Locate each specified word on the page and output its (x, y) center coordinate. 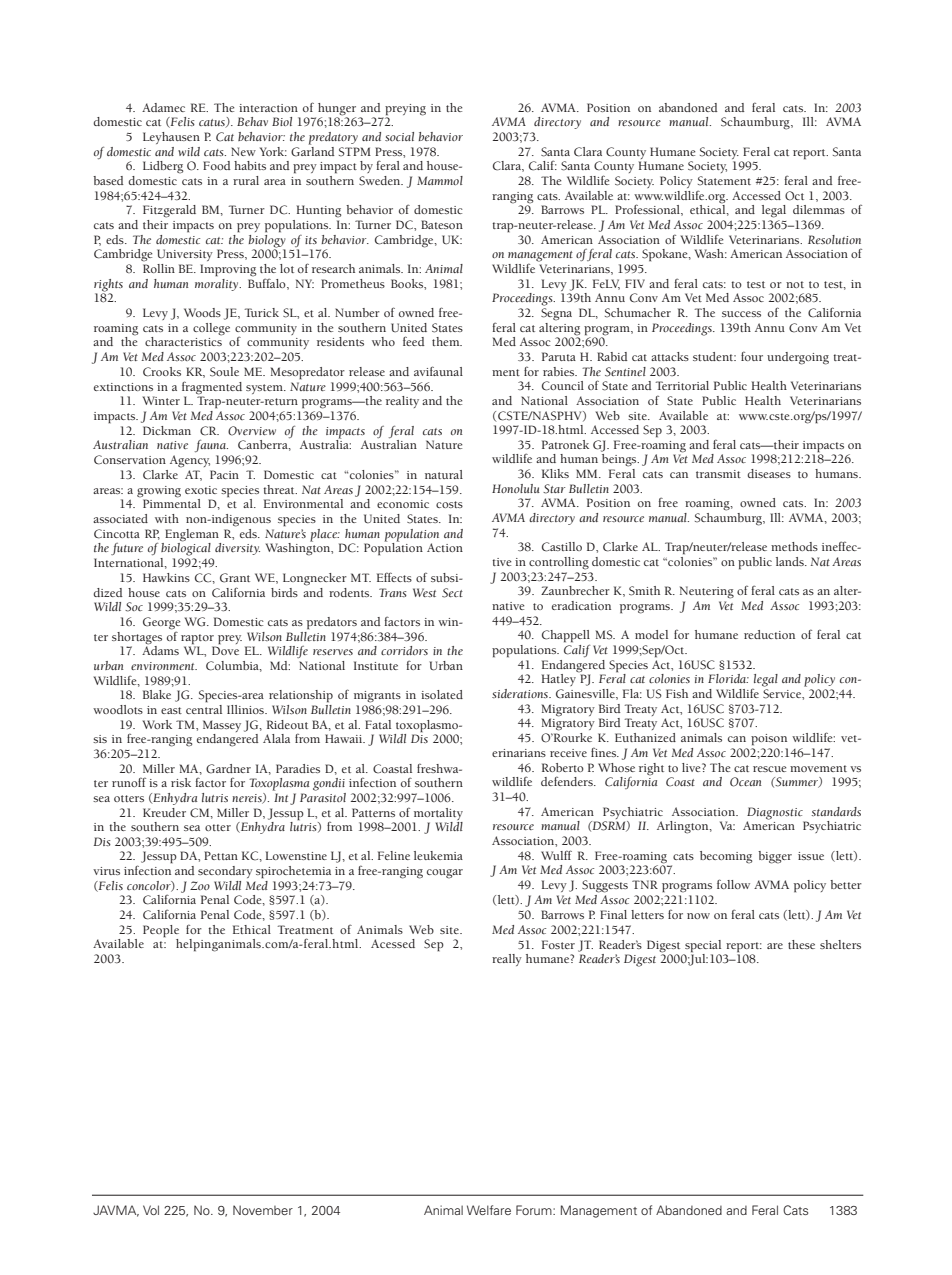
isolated (442, 694)
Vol (151, 1210)
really (507, 960)
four (752, 356)
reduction (769, 634)
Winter (161, 400)
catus (213, 123)
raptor (197, 639)
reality (402, 402)
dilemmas (819, 209)
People (161, 931)
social (399, 136)
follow (733, 884)
